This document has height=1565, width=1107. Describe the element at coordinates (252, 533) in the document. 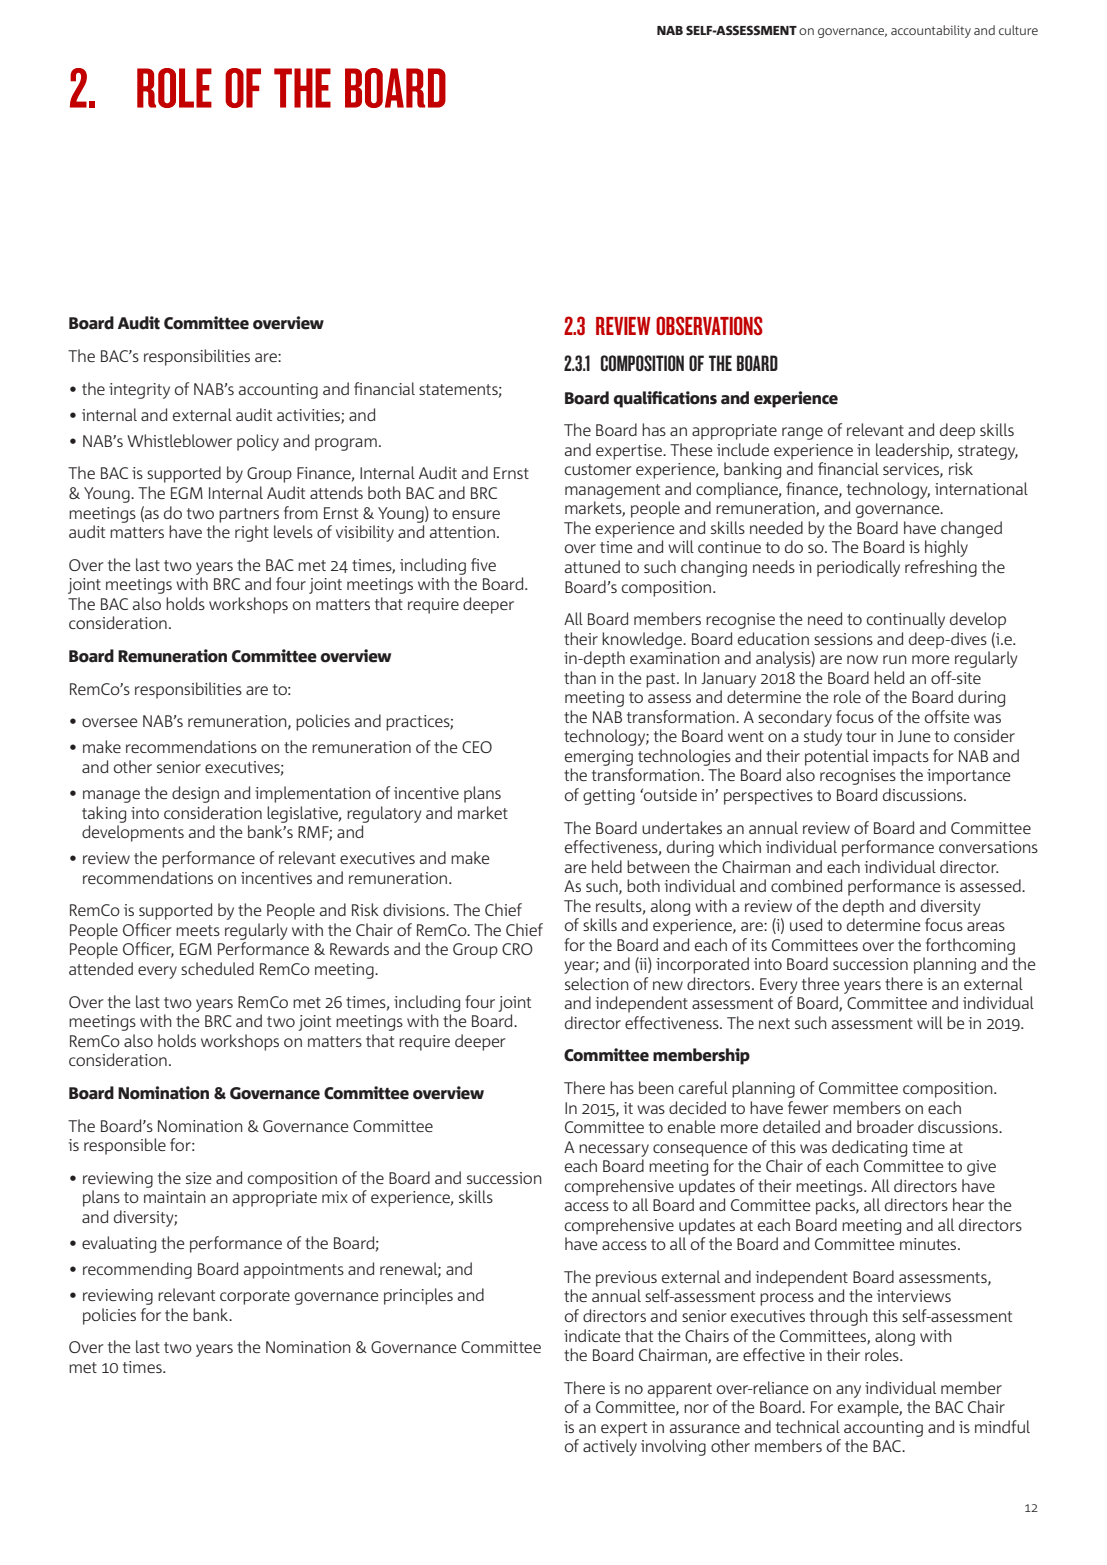

I see `right` at that location.
